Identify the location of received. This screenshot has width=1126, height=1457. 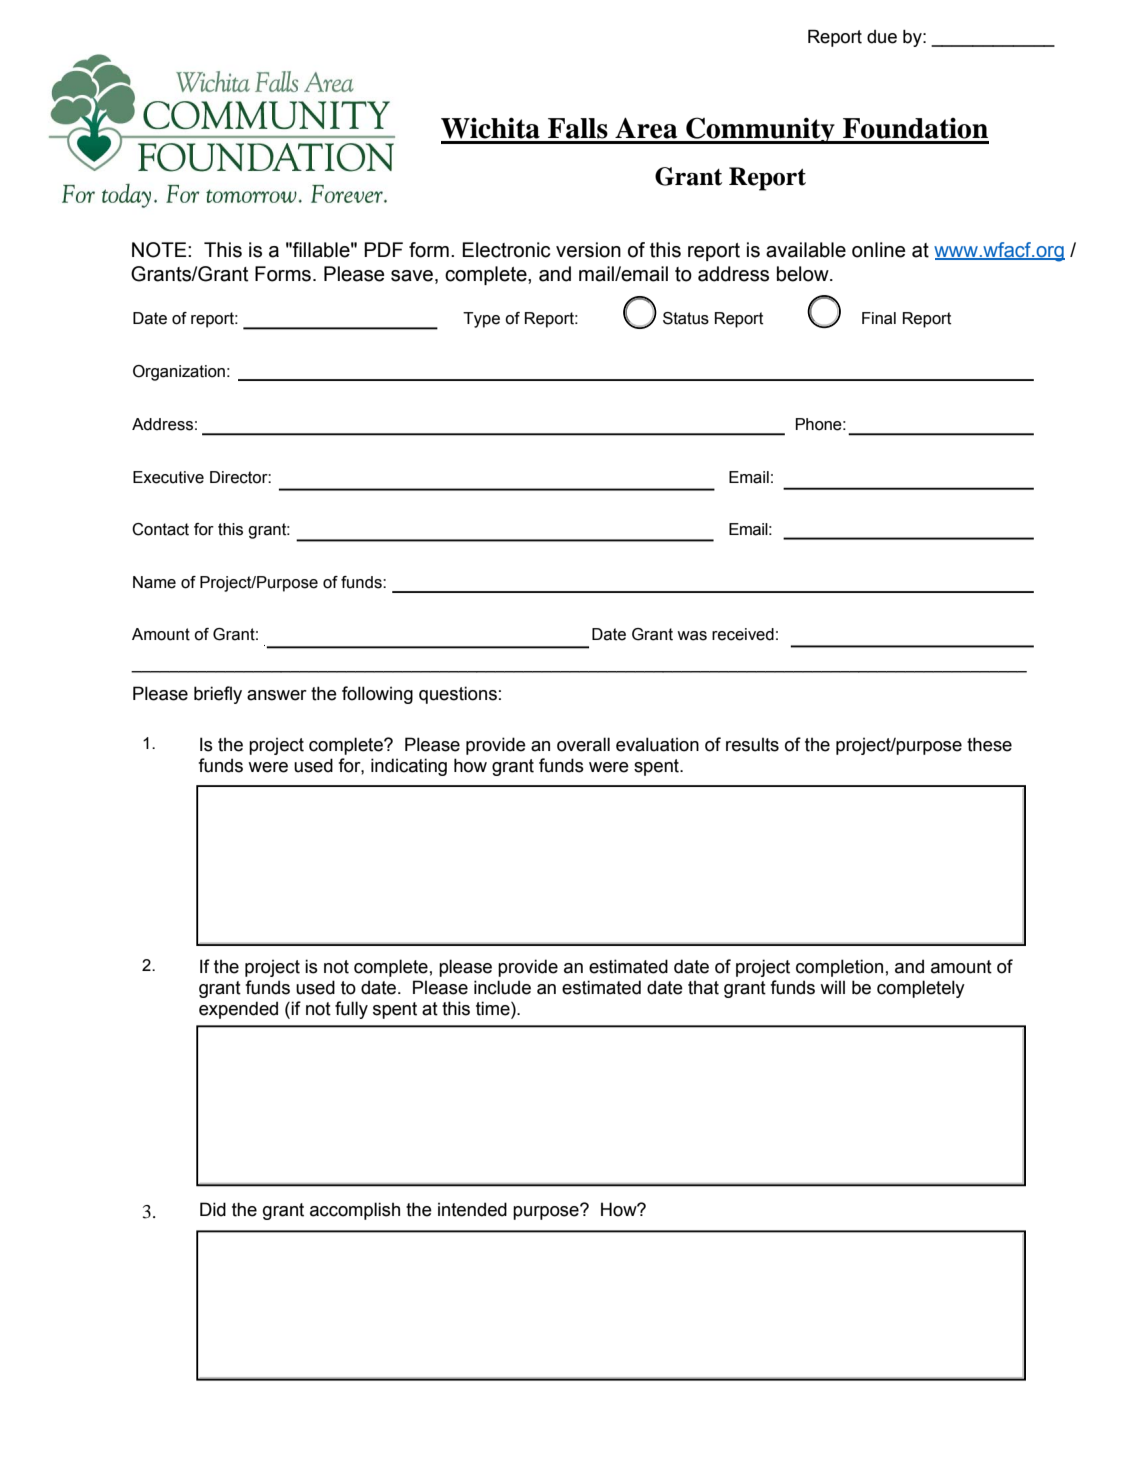
(743, 634).
